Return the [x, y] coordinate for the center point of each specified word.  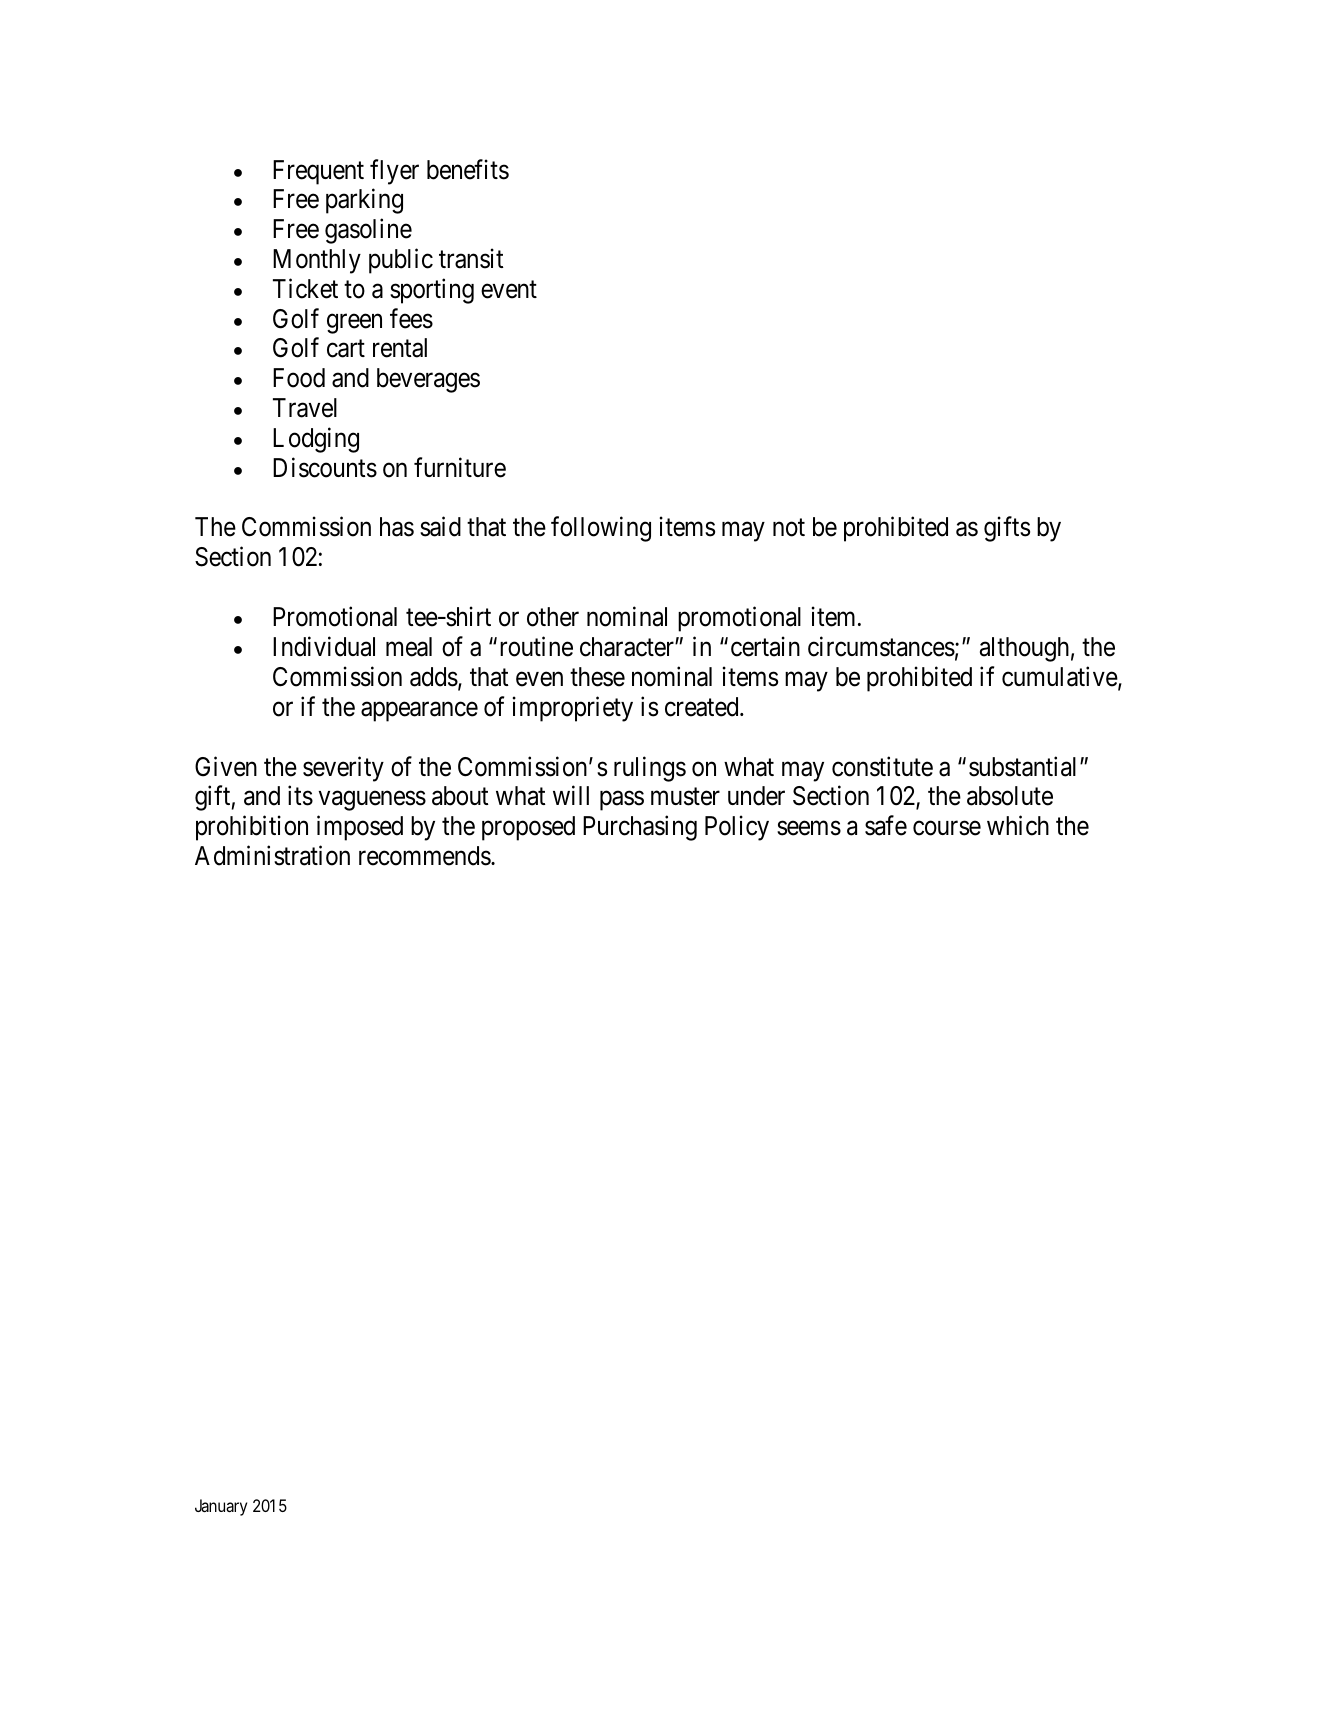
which [1018, 825]
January [221, 1507]
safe [886, 825]
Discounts [325, 467]
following [601, 529]
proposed [528, 828]
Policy [737, 828]
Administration [272, 855]
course [947, 828]
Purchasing [640, 828]
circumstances [881, 646]
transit [471, 258]
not [789, 528]
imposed [360, 828]
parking [364, 201]
